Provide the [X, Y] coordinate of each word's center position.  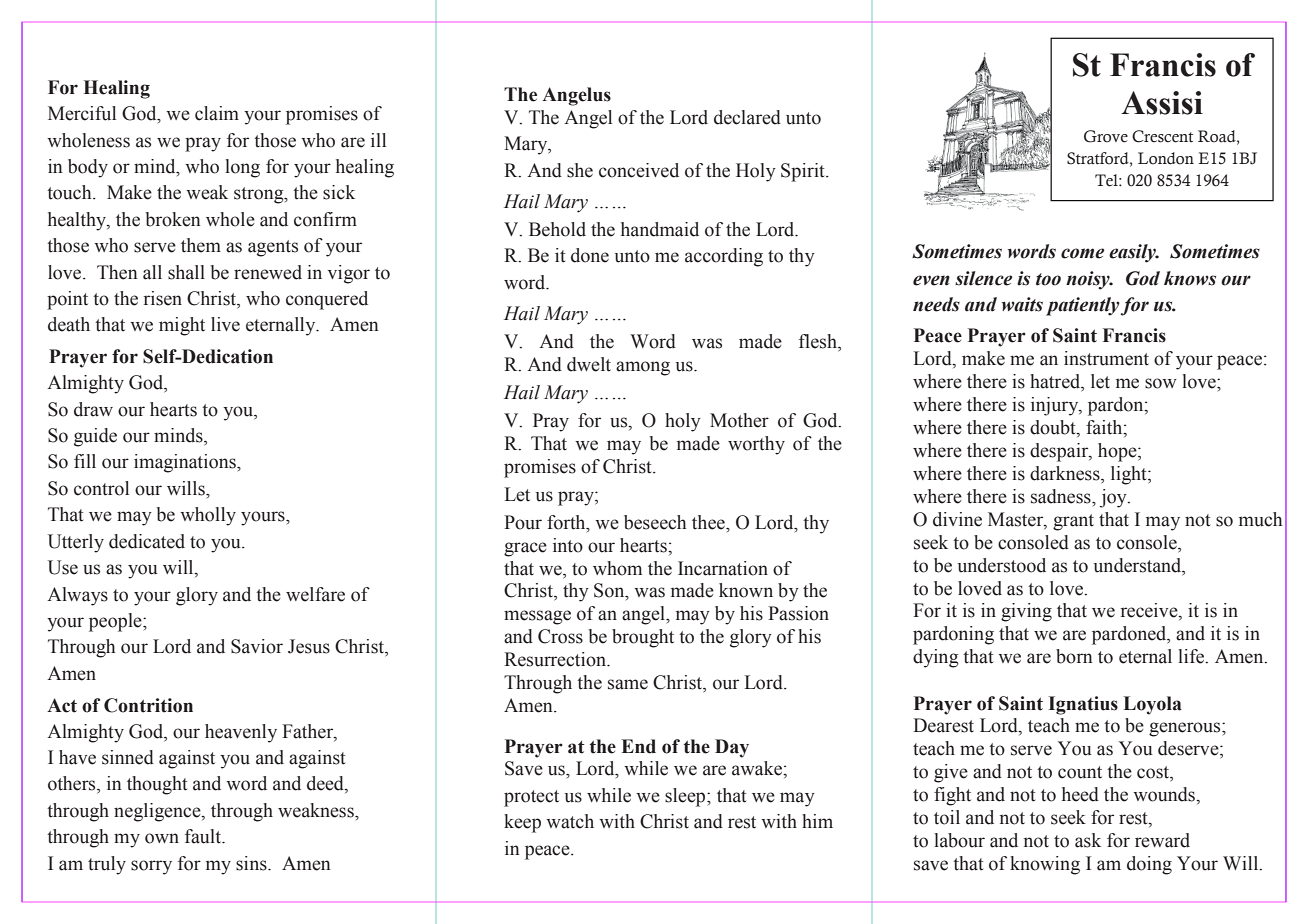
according [724, 257]
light [1130, 475]
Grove [1106, 136]
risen [163, 298]
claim [217, 113]
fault [204, 836]
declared [747, 117]
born [1074, 656]
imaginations [186, 463]
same [628, 684]
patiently [1083, 306]
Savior [257, 646]
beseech [655, 522]
